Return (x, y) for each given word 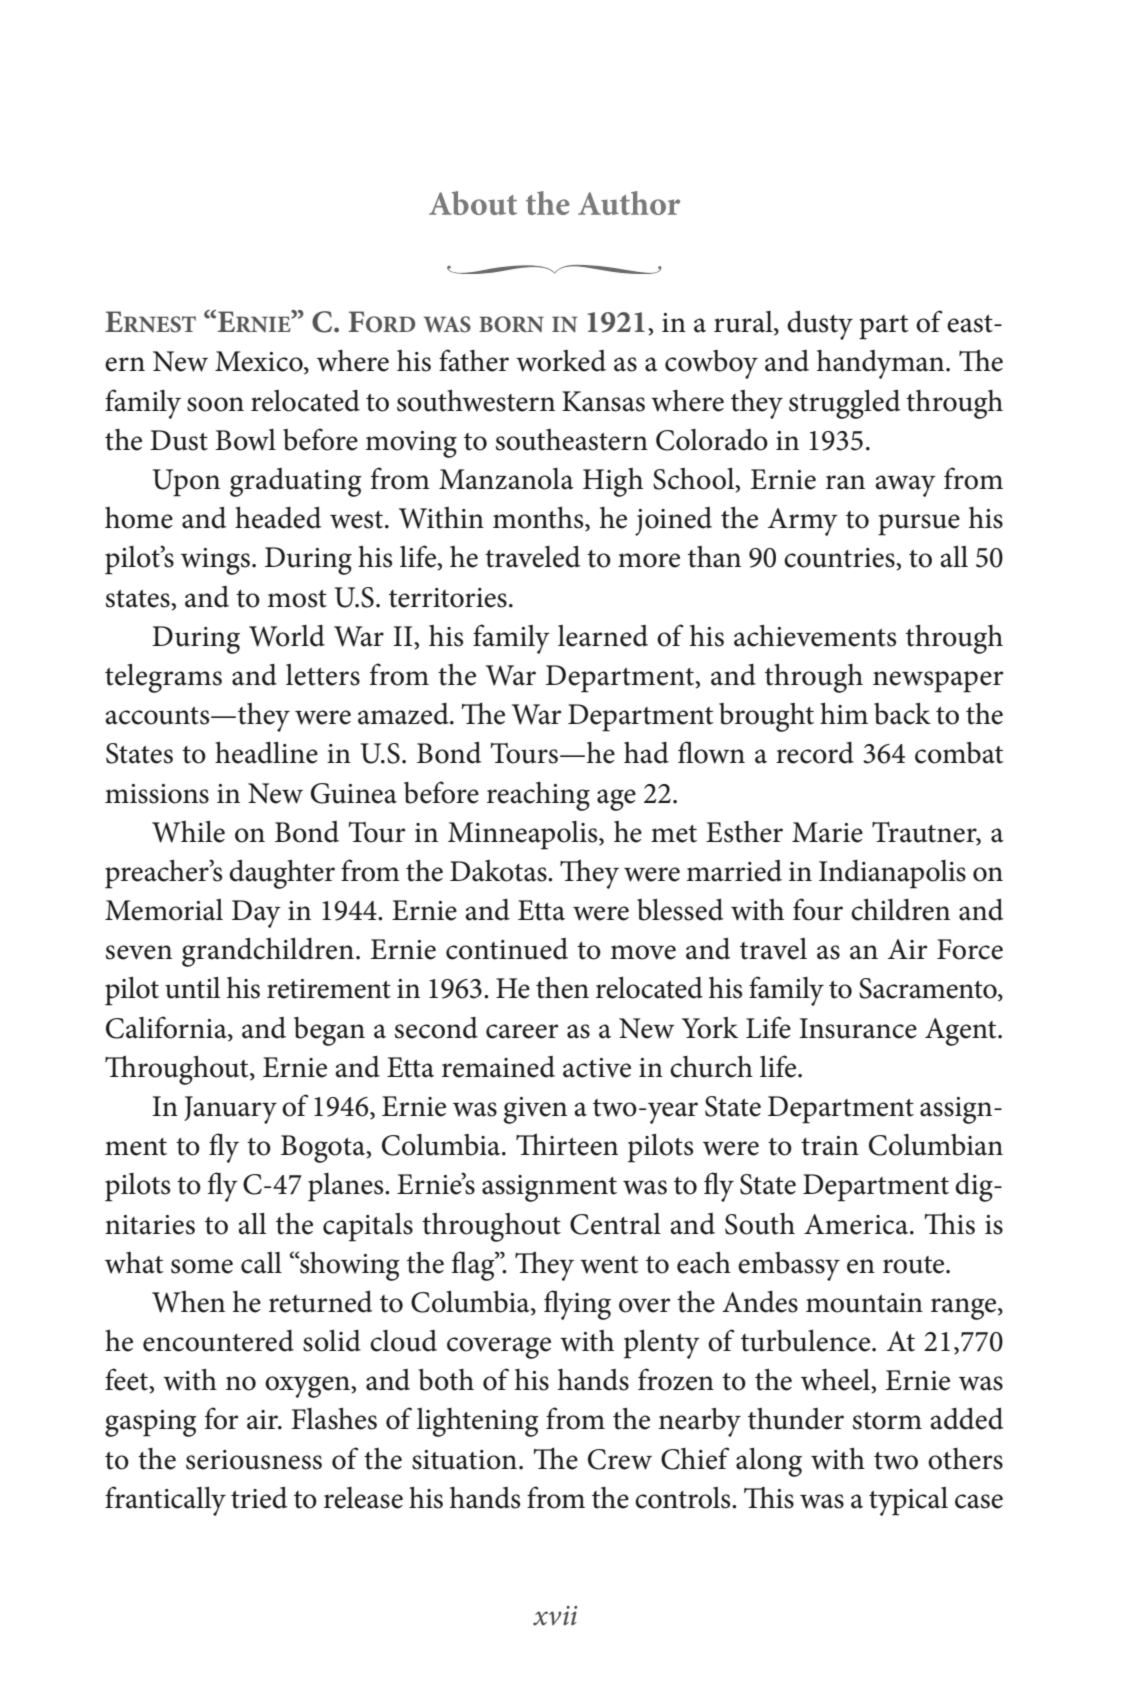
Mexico (260, 362)
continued (507, 949)
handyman (882, 364)
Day (256, 914)
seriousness (254, 1460)
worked (561, 361)
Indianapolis (892, 874)
